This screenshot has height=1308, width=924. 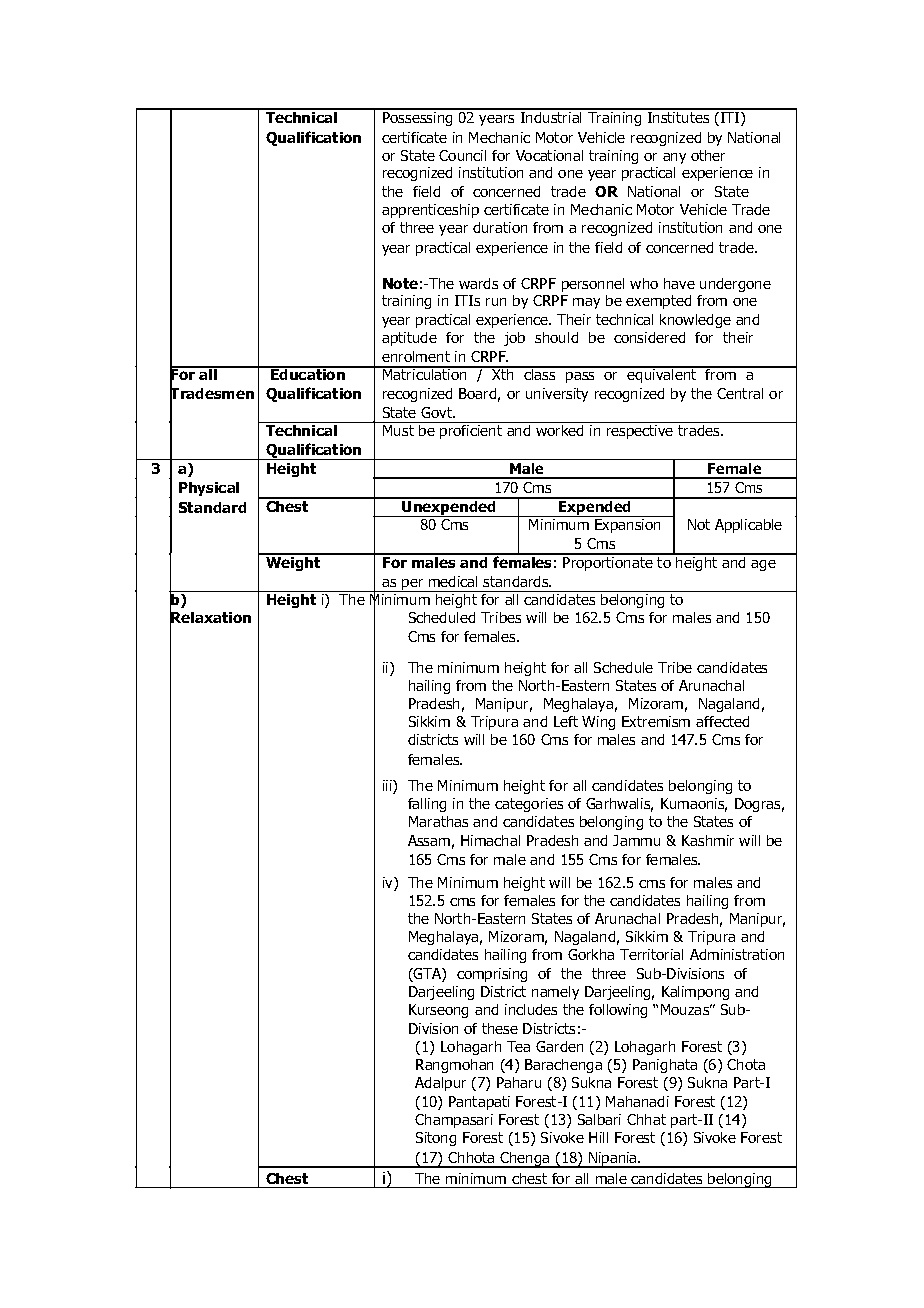 What do you see at coordinates (453, 581) in the screenshot?
I see `medical` at bounding box center [453, 581].
